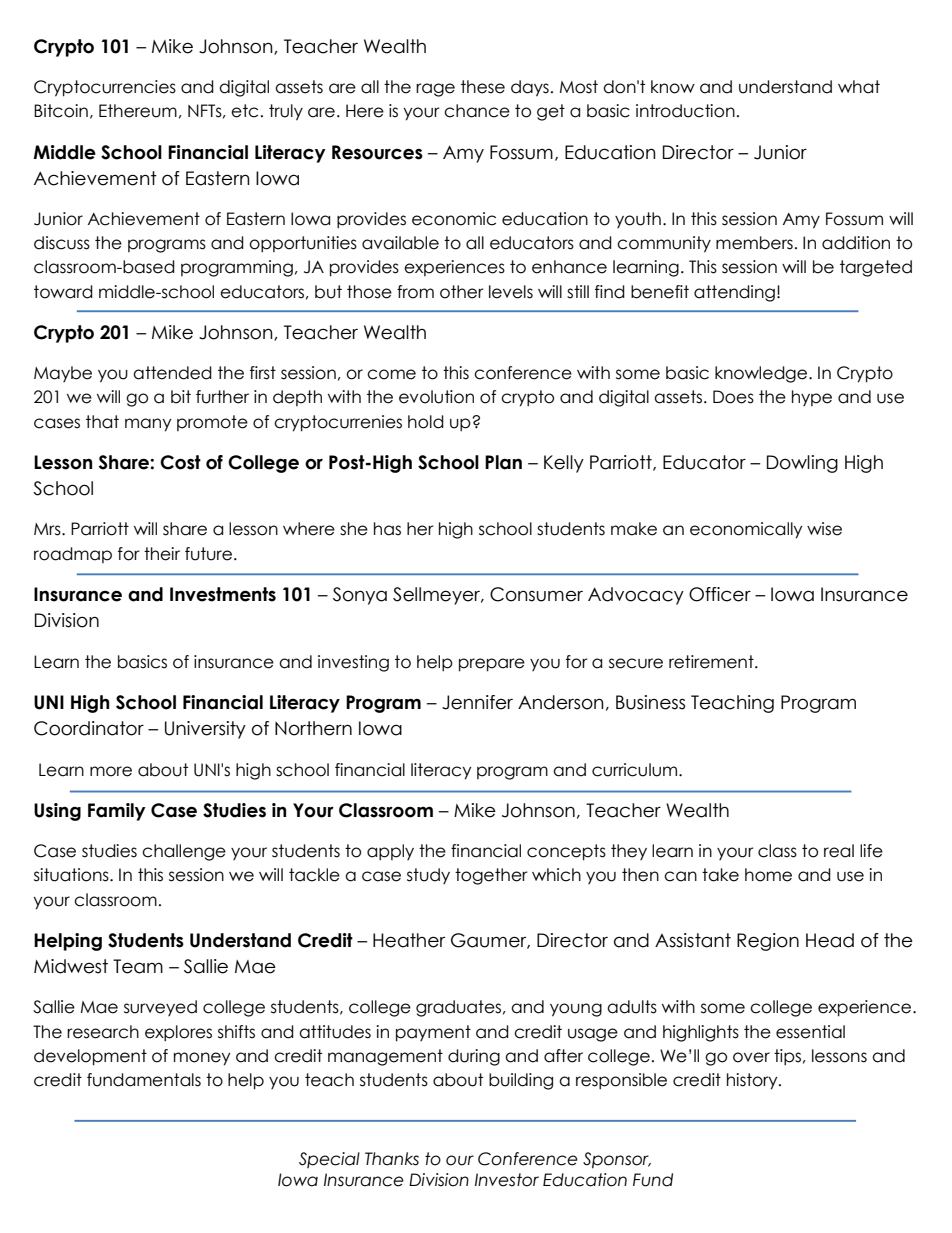 The height and width of the document is (1233, 952). Describe the element at coordinates (492, 665) in the document. I see `prepare` at that location.
